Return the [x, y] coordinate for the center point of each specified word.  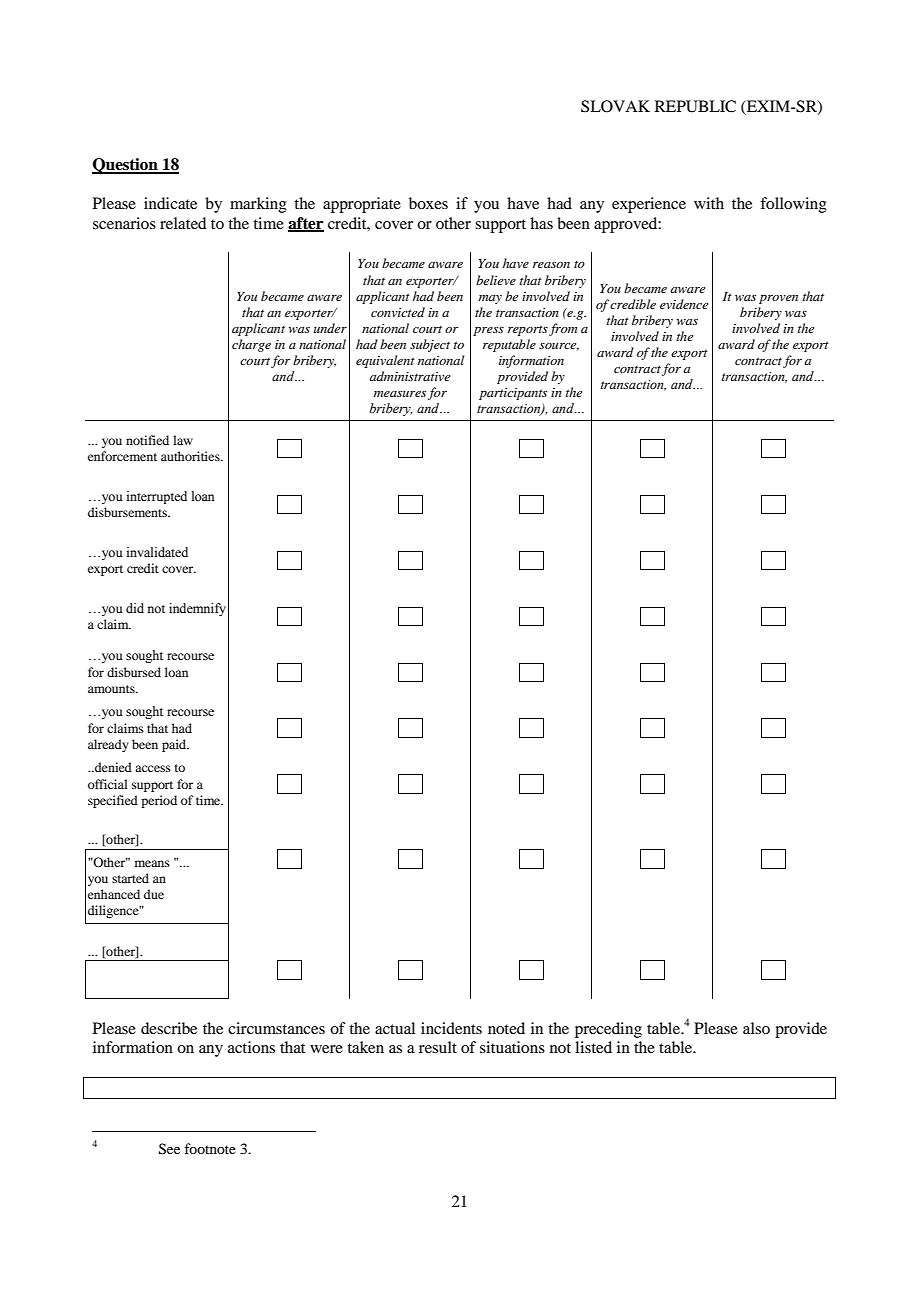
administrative [409, 376]
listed [593, 1047]
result [438, 1047]
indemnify [197, 609]
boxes [428, 203]
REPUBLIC [695, 106]
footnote [210, 1148]
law [183, 440]
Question [126, 166]
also [756, 1028]
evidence [684, 304]
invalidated [157, 552]
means [152, 863]
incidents [451, 1028]
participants [513, 394]
